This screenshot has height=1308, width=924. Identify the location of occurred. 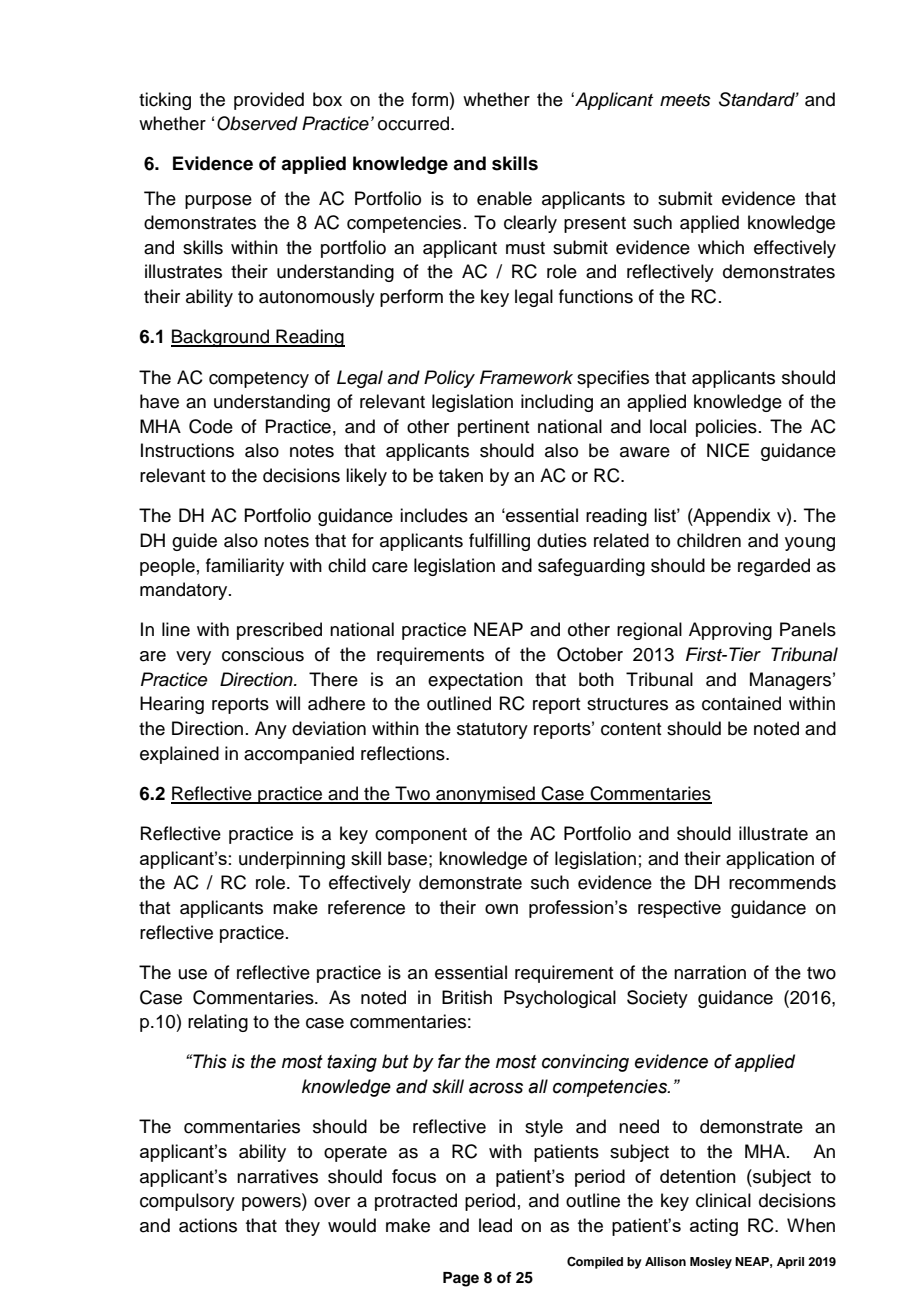
(415, 123).
